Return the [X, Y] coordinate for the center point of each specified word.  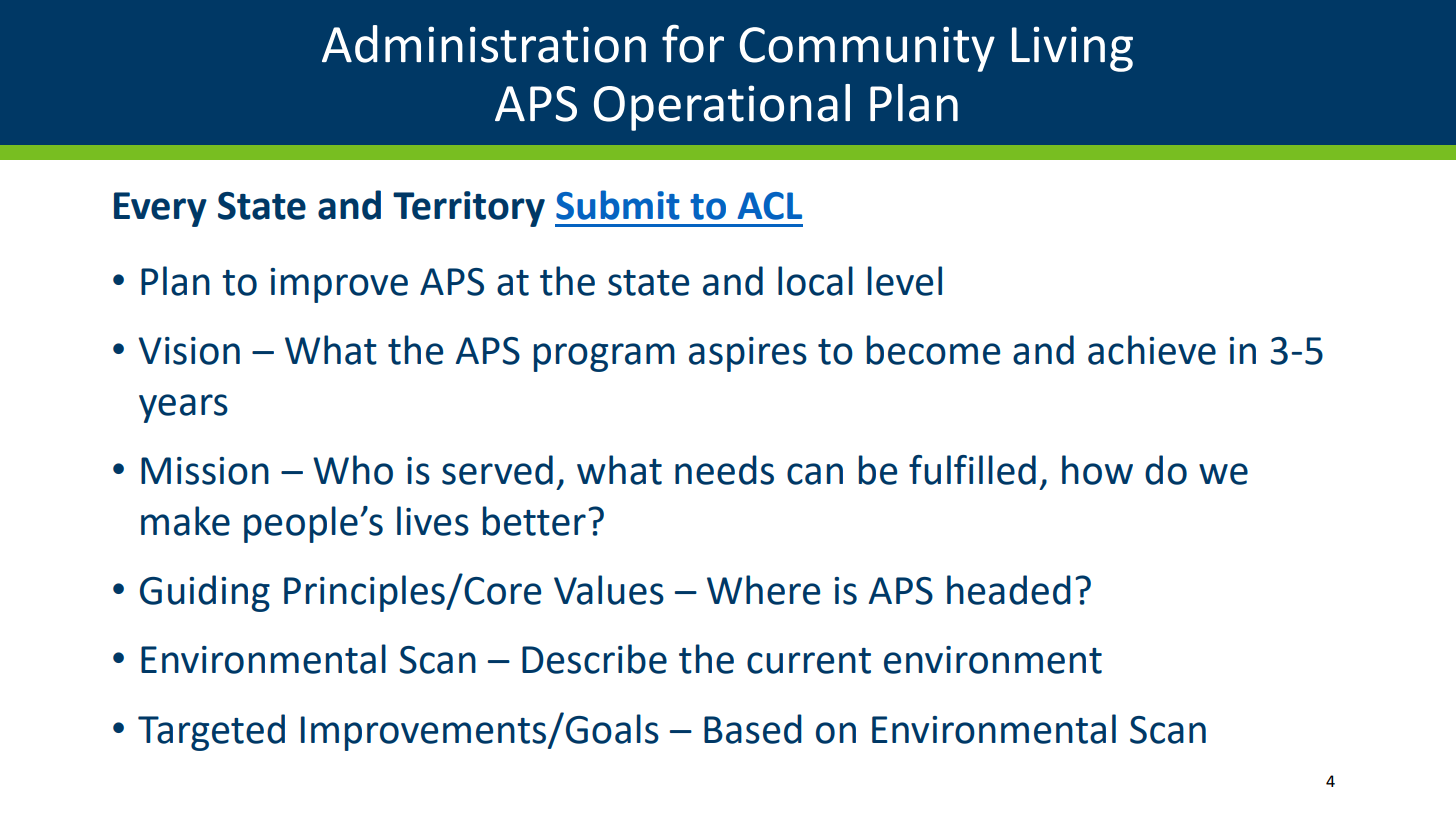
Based [753, 729]
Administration [484, 44]
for [693, 43]
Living [1072, 49]
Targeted [211, 732]
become [933, 350]
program [604, 357]
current [809, 661]
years [183, 408]
